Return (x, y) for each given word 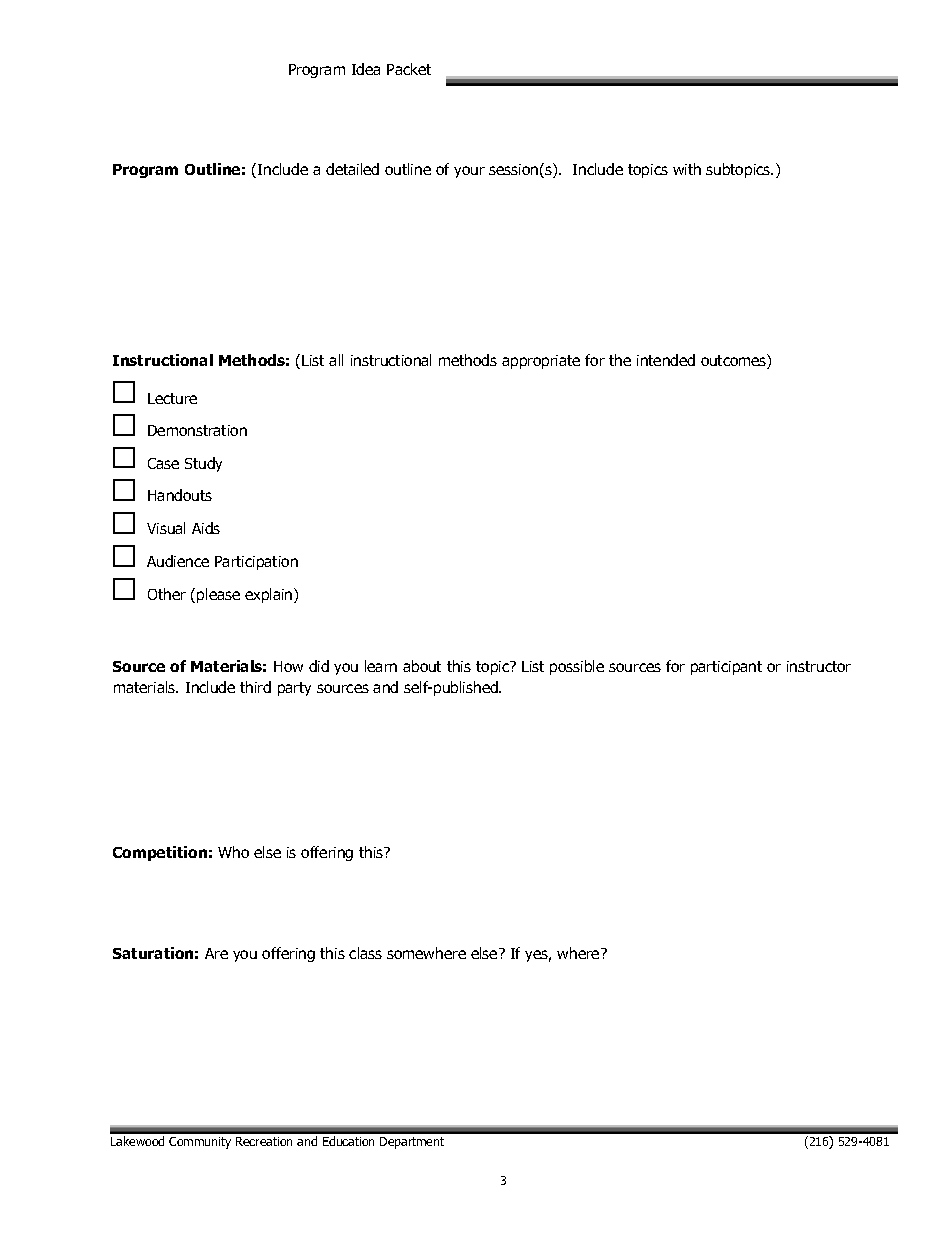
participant (726, 668)
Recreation (264, 1141)
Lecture (172, 398)
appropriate (541, 362)
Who (233, 852)
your (469, 172)
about (422, 666)
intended (666, 360)
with (687, 169)
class (365, 953)
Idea (366, 69)
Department (412, 1143)
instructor (819, 666)
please (218, 595)
